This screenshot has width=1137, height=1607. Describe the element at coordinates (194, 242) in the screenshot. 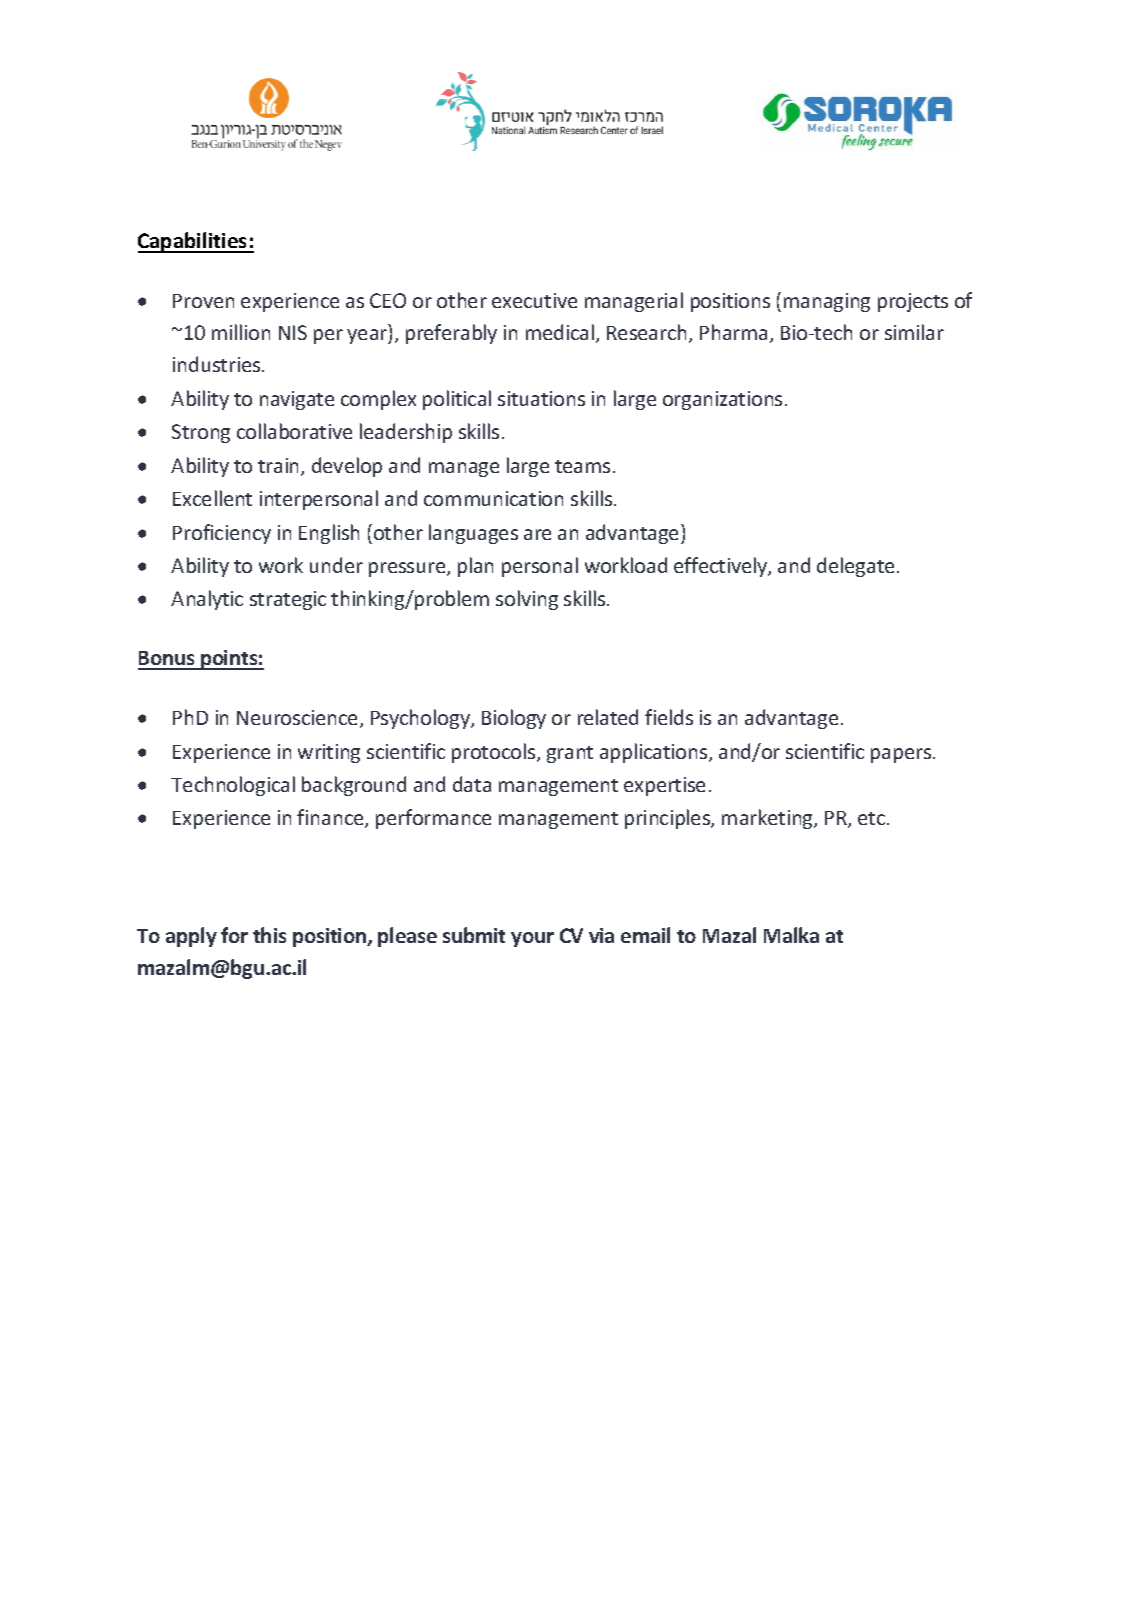

I see `Capabilities` at that location.
